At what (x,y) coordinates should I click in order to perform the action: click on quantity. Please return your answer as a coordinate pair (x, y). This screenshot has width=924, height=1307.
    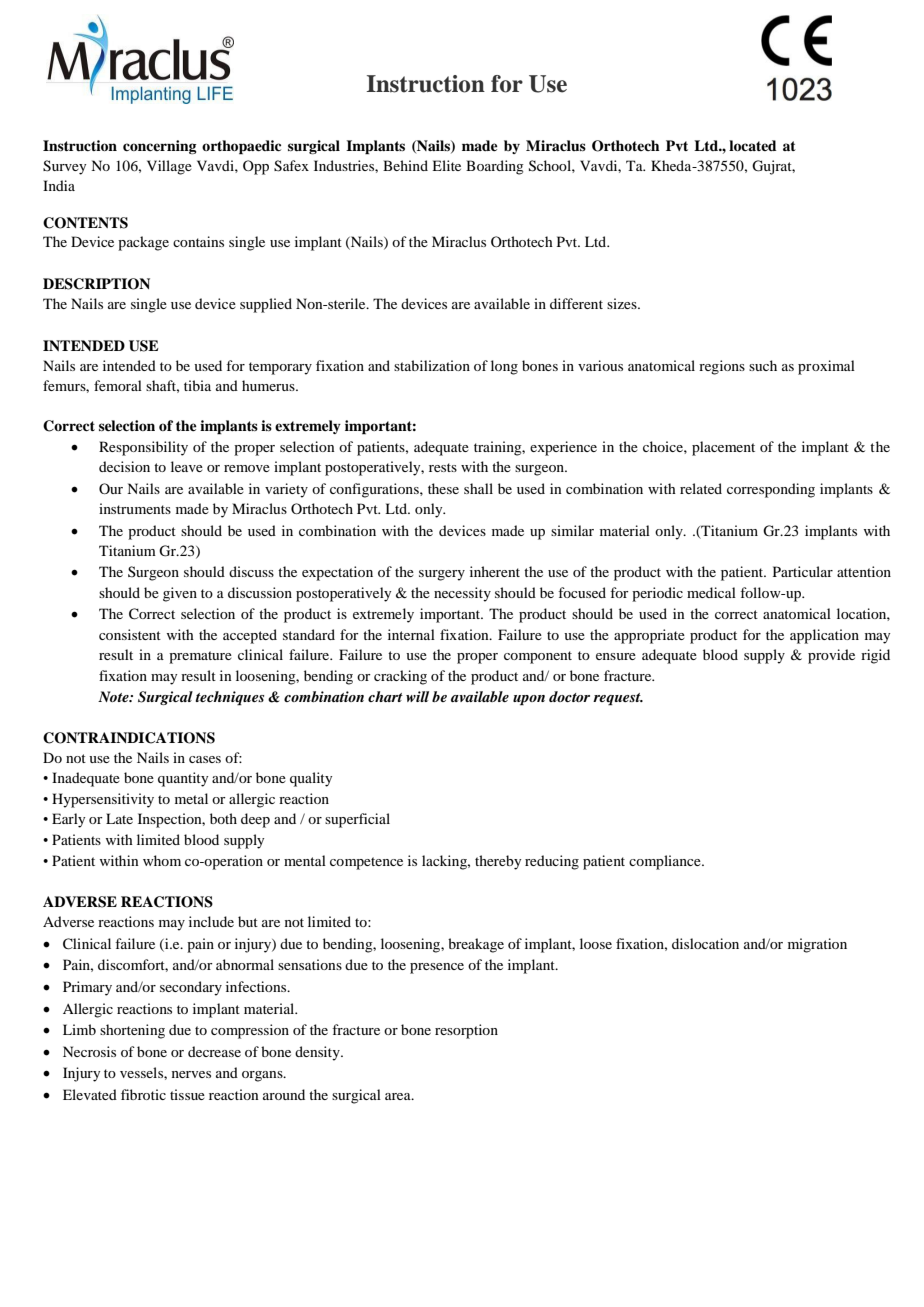
    Looking at the image, I should click on (183, 779).
